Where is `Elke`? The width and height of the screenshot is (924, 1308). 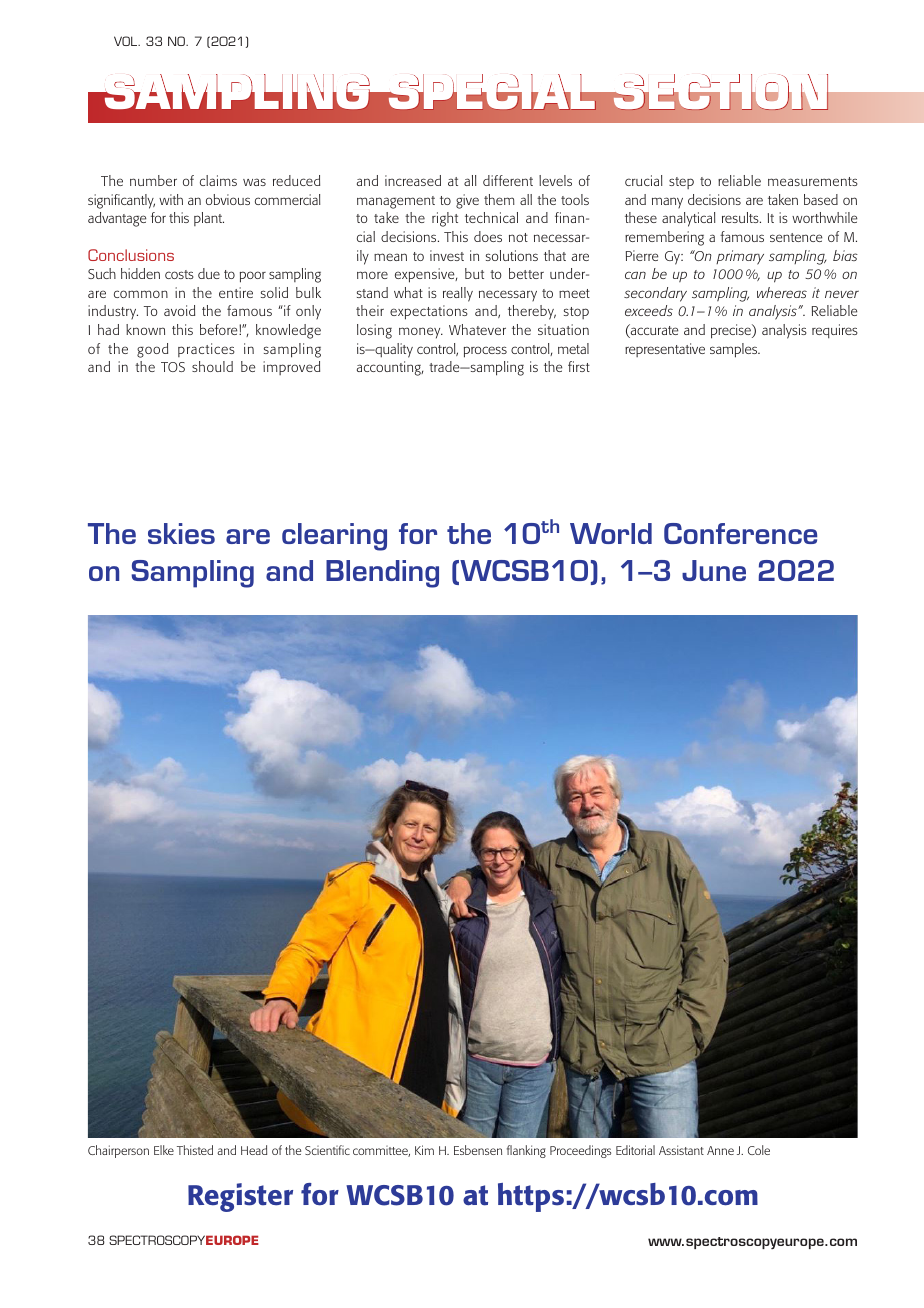
Elke is located at coordinates (164, 1150).
